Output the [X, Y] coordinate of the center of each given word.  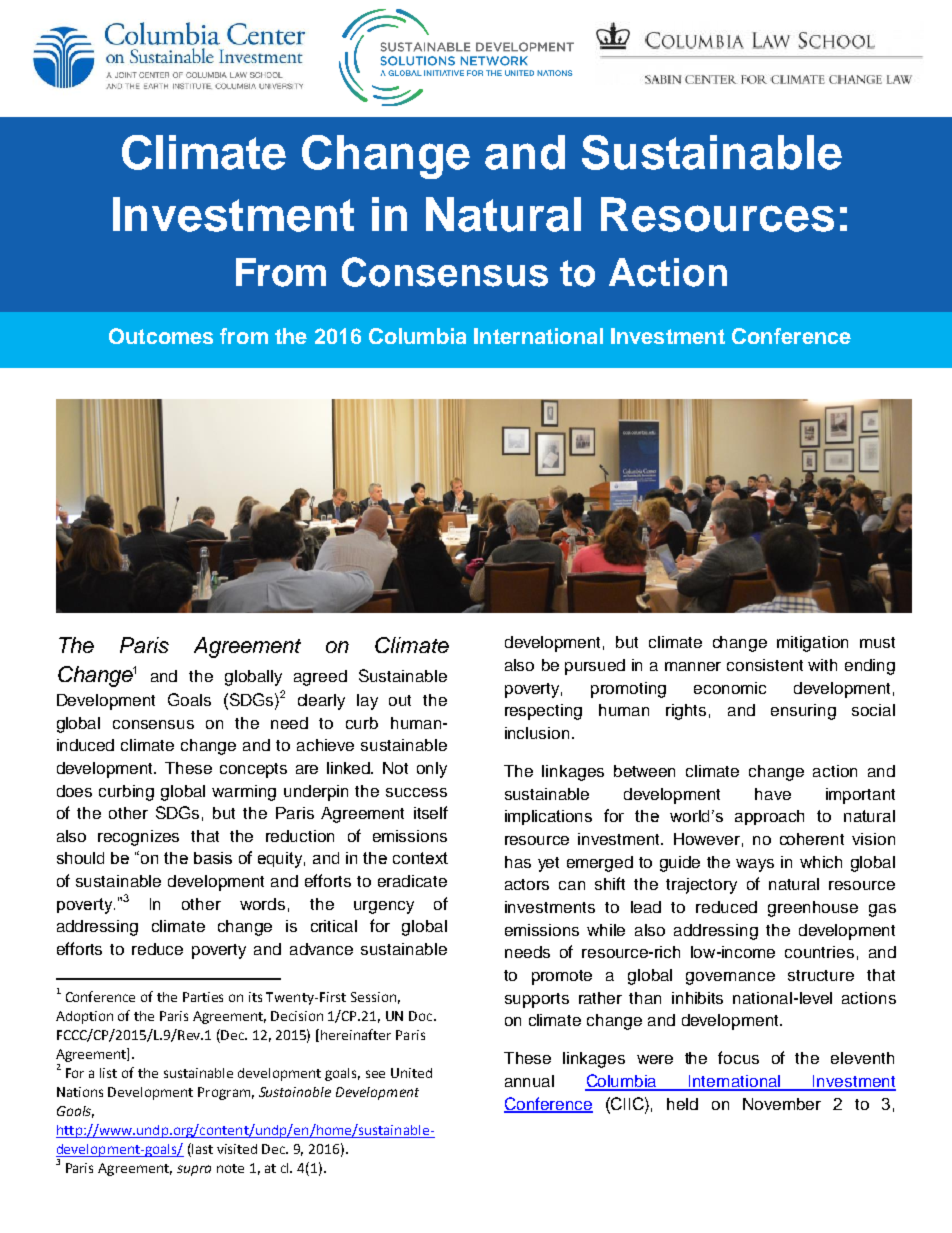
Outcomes [161, 336]
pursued [595, 667]
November [782, 1104]
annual [529, 1081]
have [773, 794]
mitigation [812, 644]
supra [194, 1170]
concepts [253, 770]
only [432, 770]
